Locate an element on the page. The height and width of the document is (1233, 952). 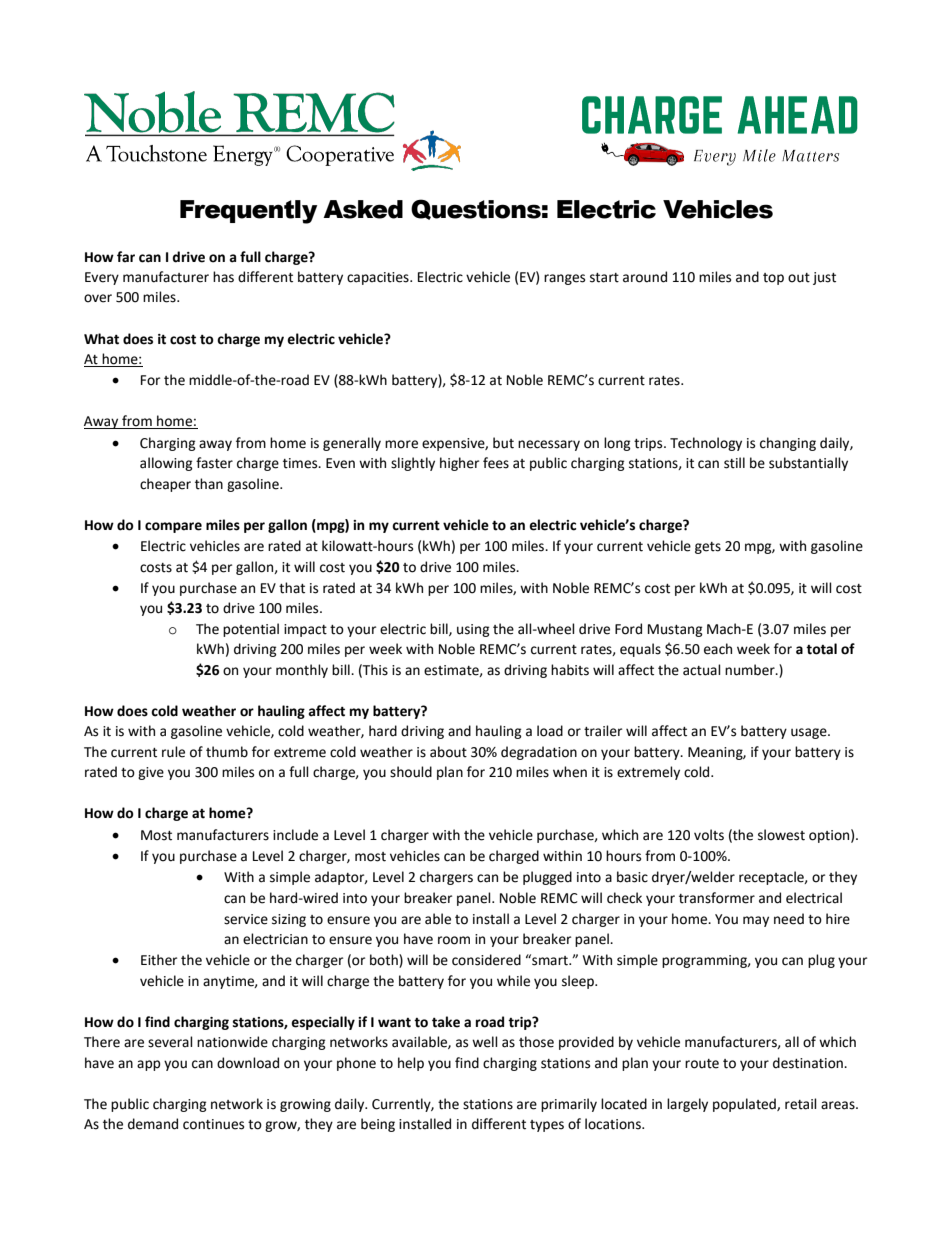
top is located at coordinates (773, 279).
